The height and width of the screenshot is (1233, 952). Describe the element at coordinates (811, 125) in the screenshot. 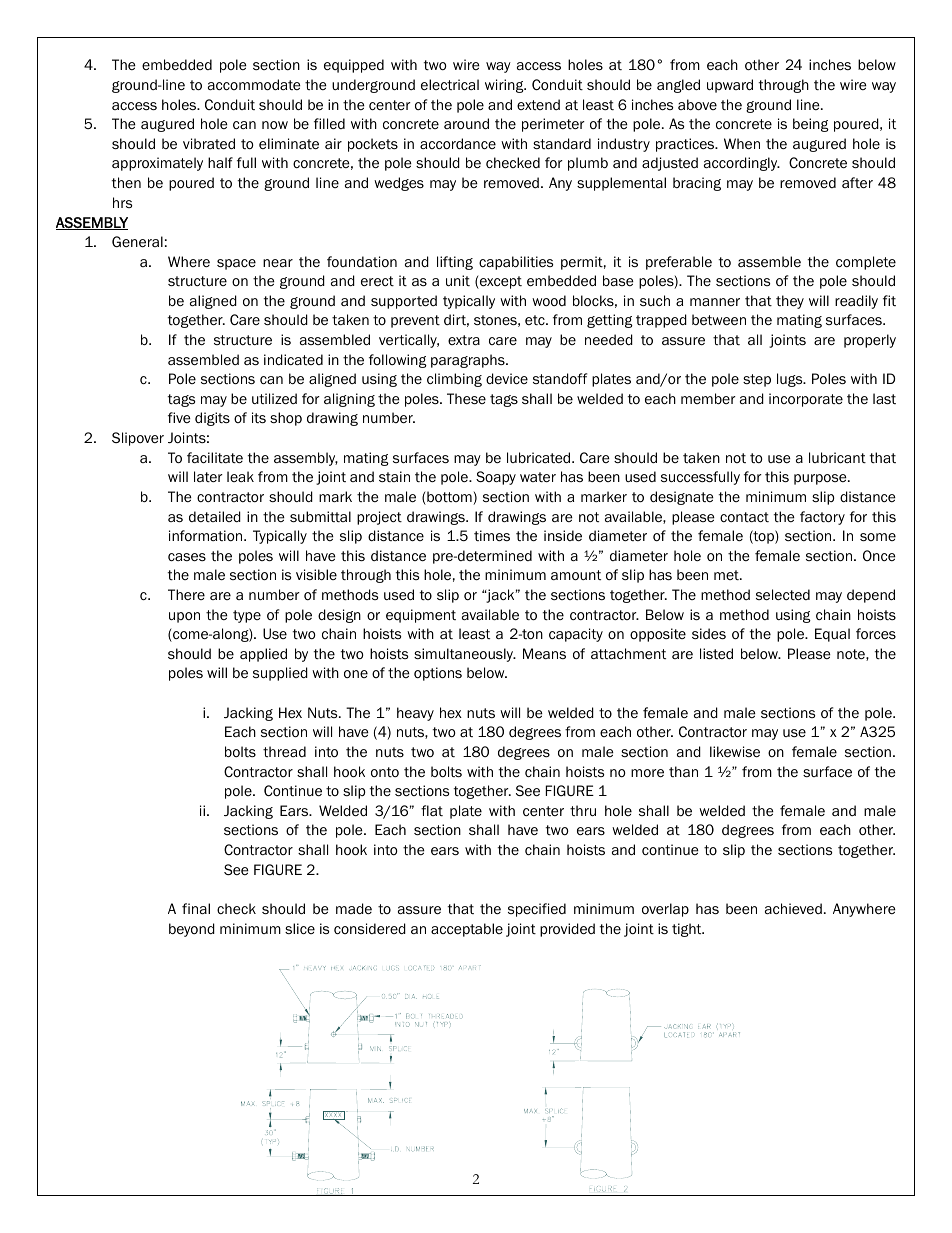

I see `being` at that location.
